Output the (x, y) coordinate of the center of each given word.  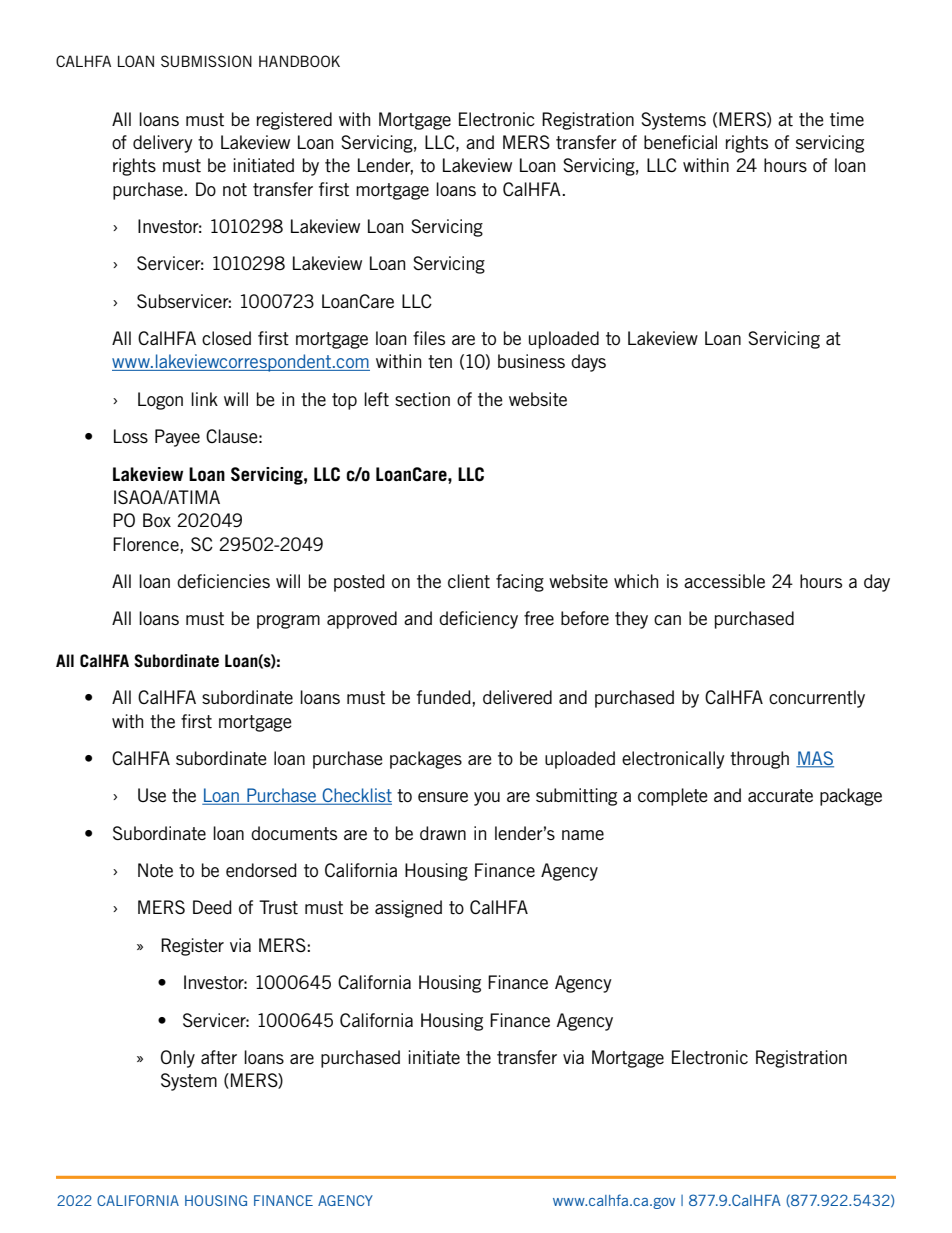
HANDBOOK (299, 61)
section (422, 399)
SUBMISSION (206, 61)
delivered (517, 697)
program (288, 622)
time (847, 119)
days (588, 363)
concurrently (817, 699)
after (219, 1057)
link (204, 399)
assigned (408, 909)
